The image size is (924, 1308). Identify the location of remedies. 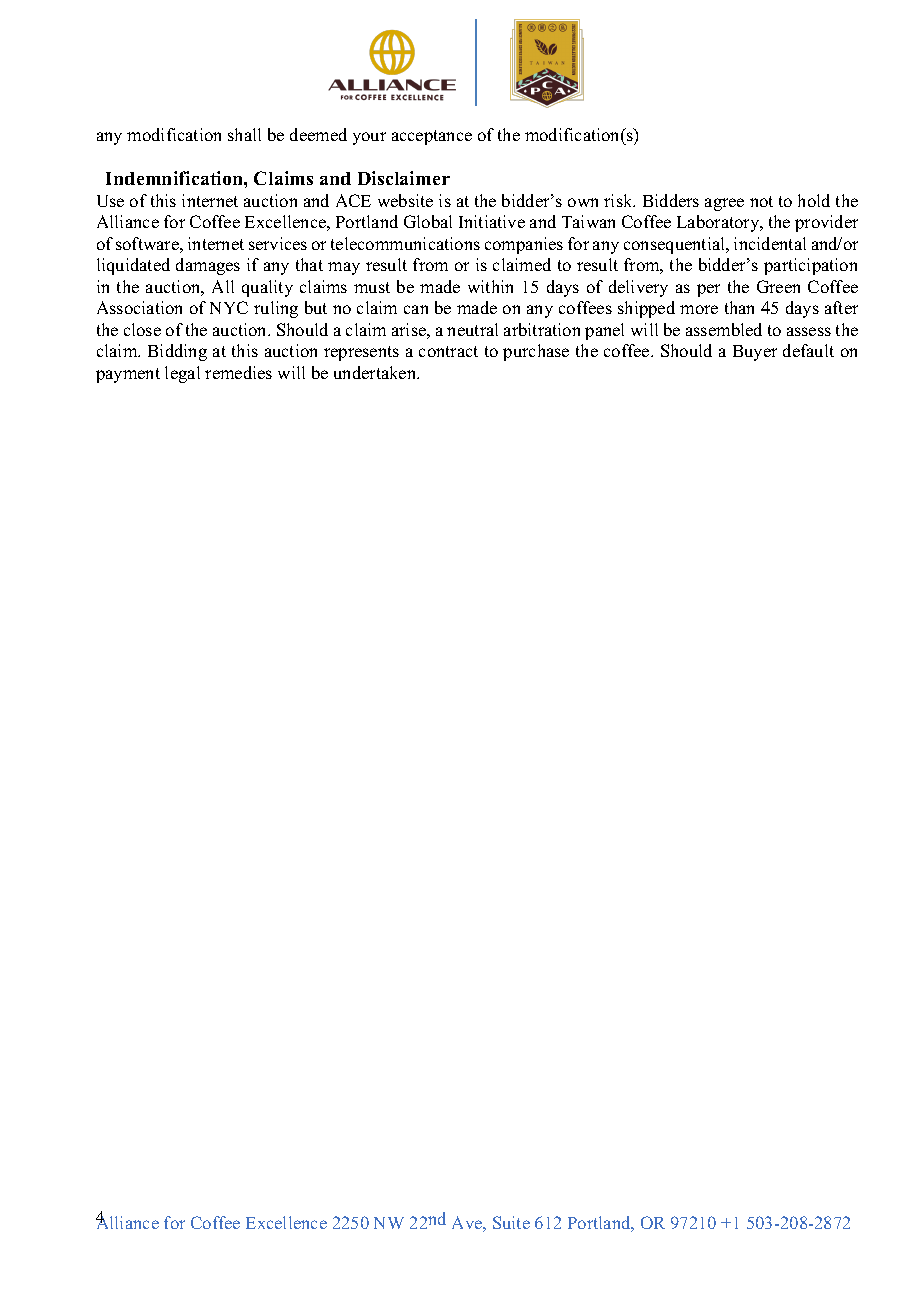
(238, 372).
